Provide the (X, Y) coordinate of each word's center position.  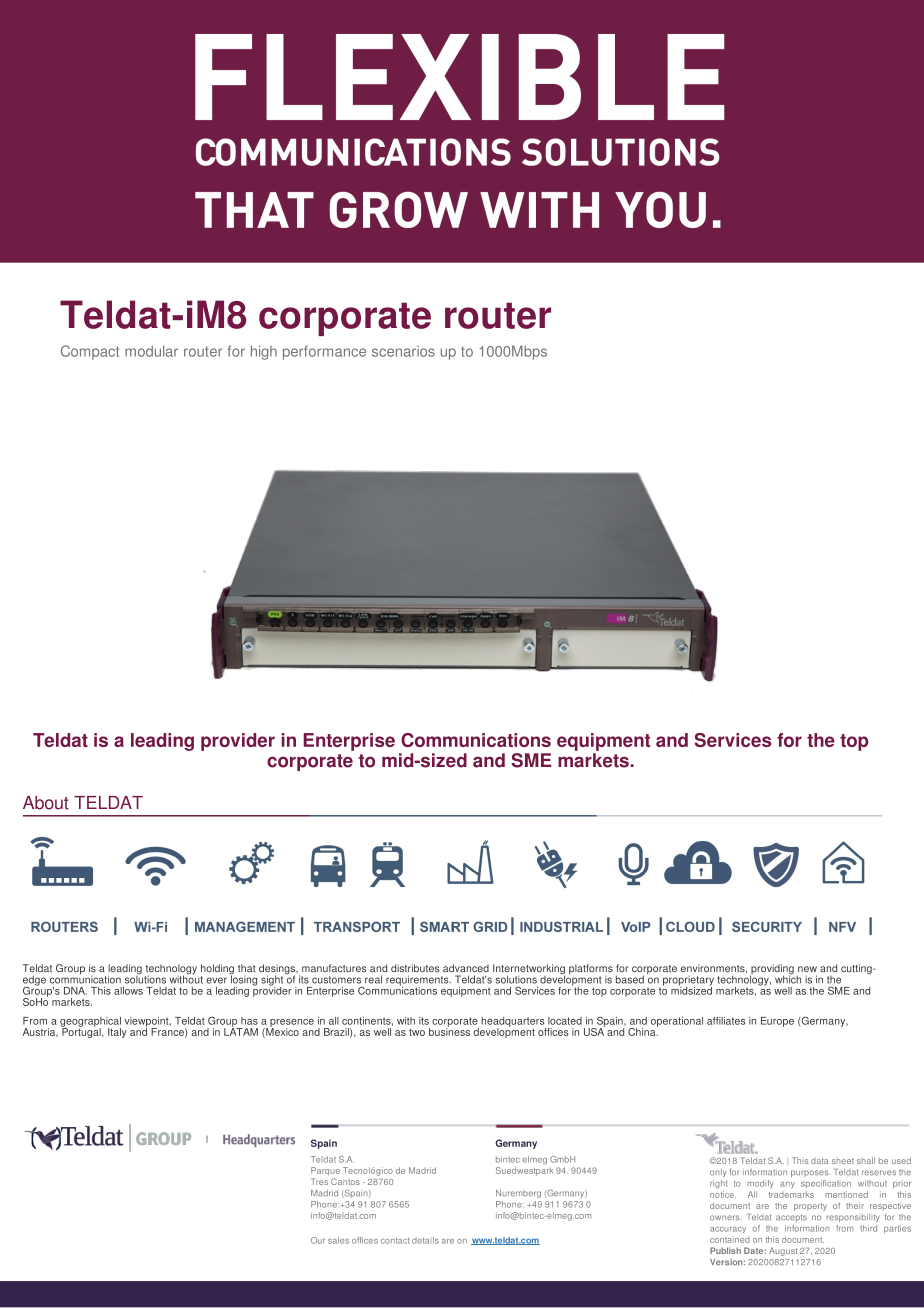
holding (217, 970)
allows (128, 991)
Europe (777, 1022)
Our (318, 1240)
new (807, 969)
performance (324, 352)
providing (772, 970)
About (46, 803)
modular (151, 351)
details (425, 1240)
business (449, 1030)
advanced (466, 968)
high (264, 352)
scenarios (403, 351)
